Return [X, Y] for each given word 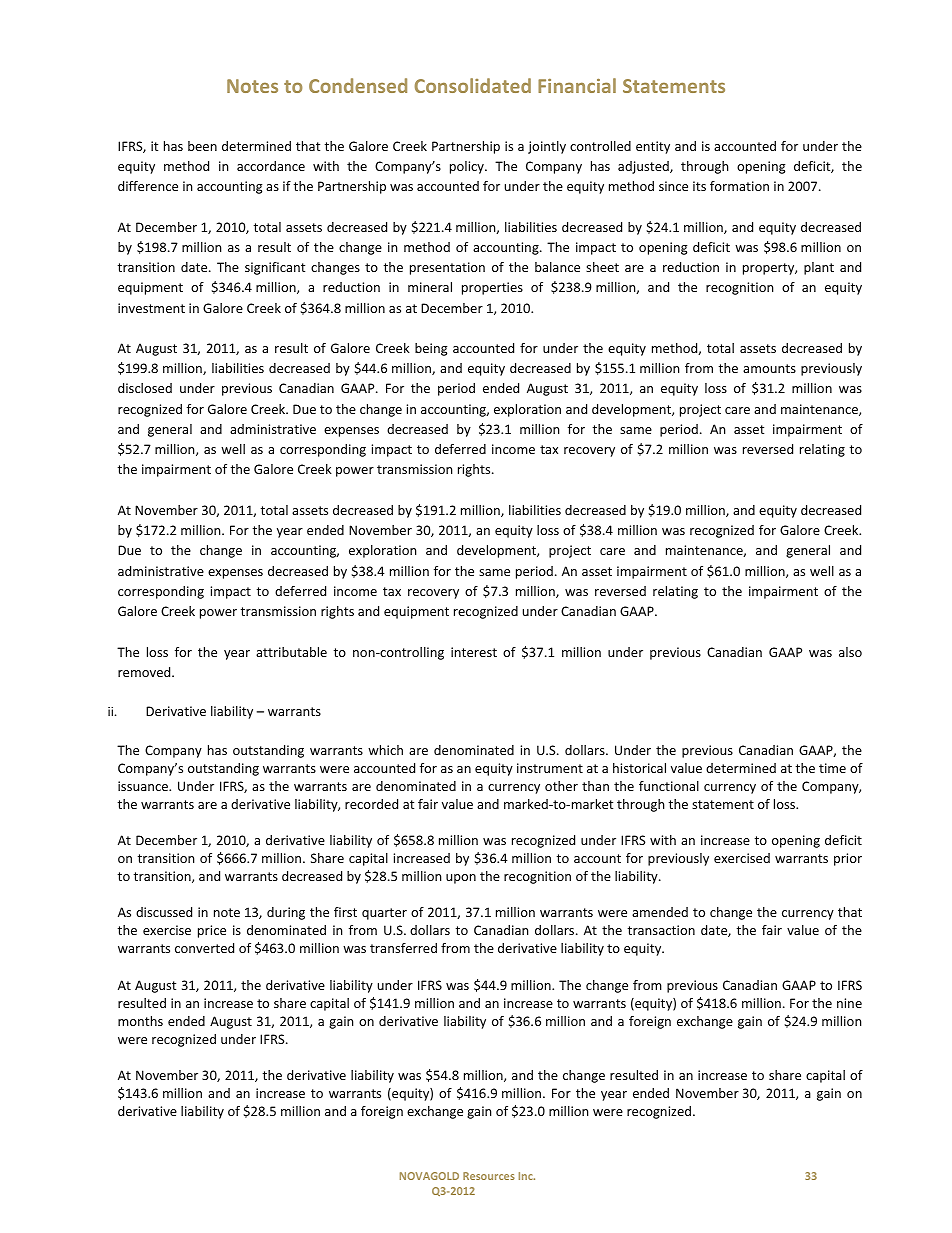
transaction [661, 930]
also [850, 652]
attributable [291, 652]
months [140, 1021]
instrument [550, 768]
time [832, 768]
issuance [144, 786]
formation [739, 186]
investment [151, 308]
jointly [547, 147]
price [212, 931]
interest [474, 652]
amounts [769, 368]
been [202, 146]
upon [461, 879]
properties [492, 288]
